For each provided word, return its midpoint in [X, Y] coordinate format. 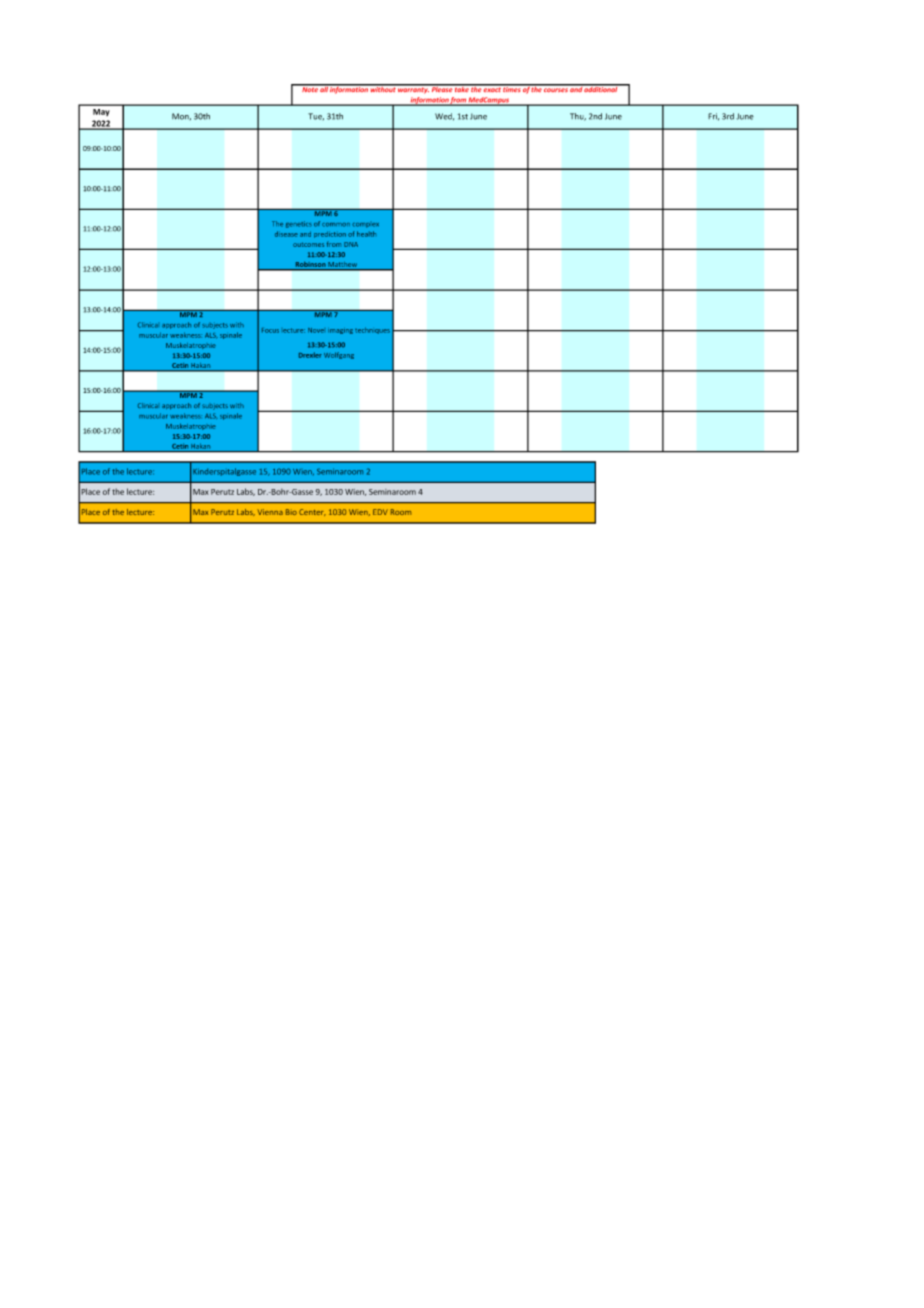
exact [492, 88]
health [366, 234]
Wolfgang [339, 355]
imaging [340, 331]
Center [312, 512]
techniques [372, 330]
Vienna [270, 512]
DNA [351, 244]
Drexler [310, 355]
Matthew [342, 264]
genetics [299, 224]
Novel [316, 330]
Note [310, 88]
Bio [291, 512]
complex [365, 225]
